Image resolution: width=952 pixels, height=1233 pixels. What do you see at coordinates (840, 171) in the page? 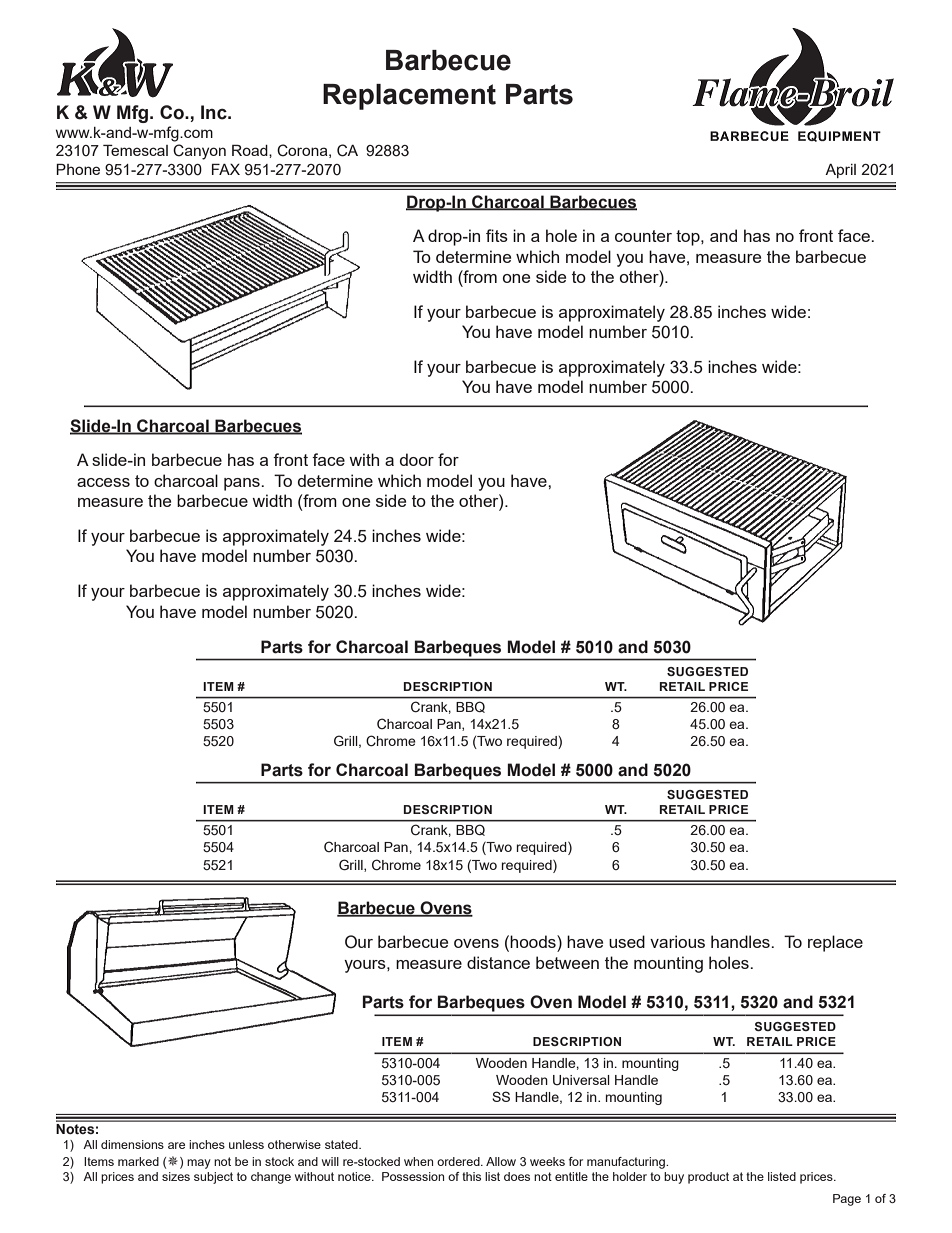
I see `April` at bounding box center [840, 171].
